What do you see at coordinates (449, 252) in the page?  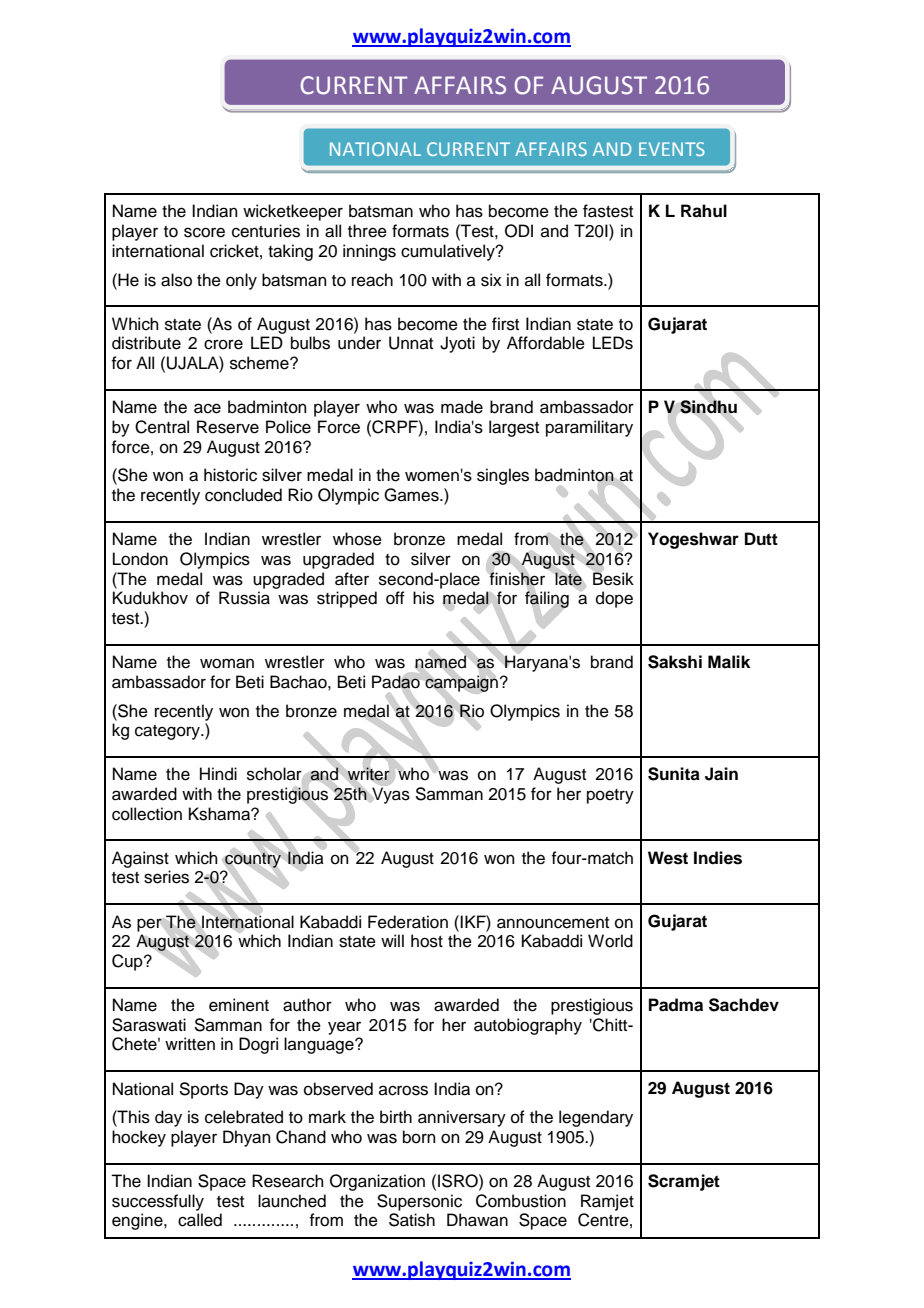 I see `cumulatively` at bounding box center [449, 252].
